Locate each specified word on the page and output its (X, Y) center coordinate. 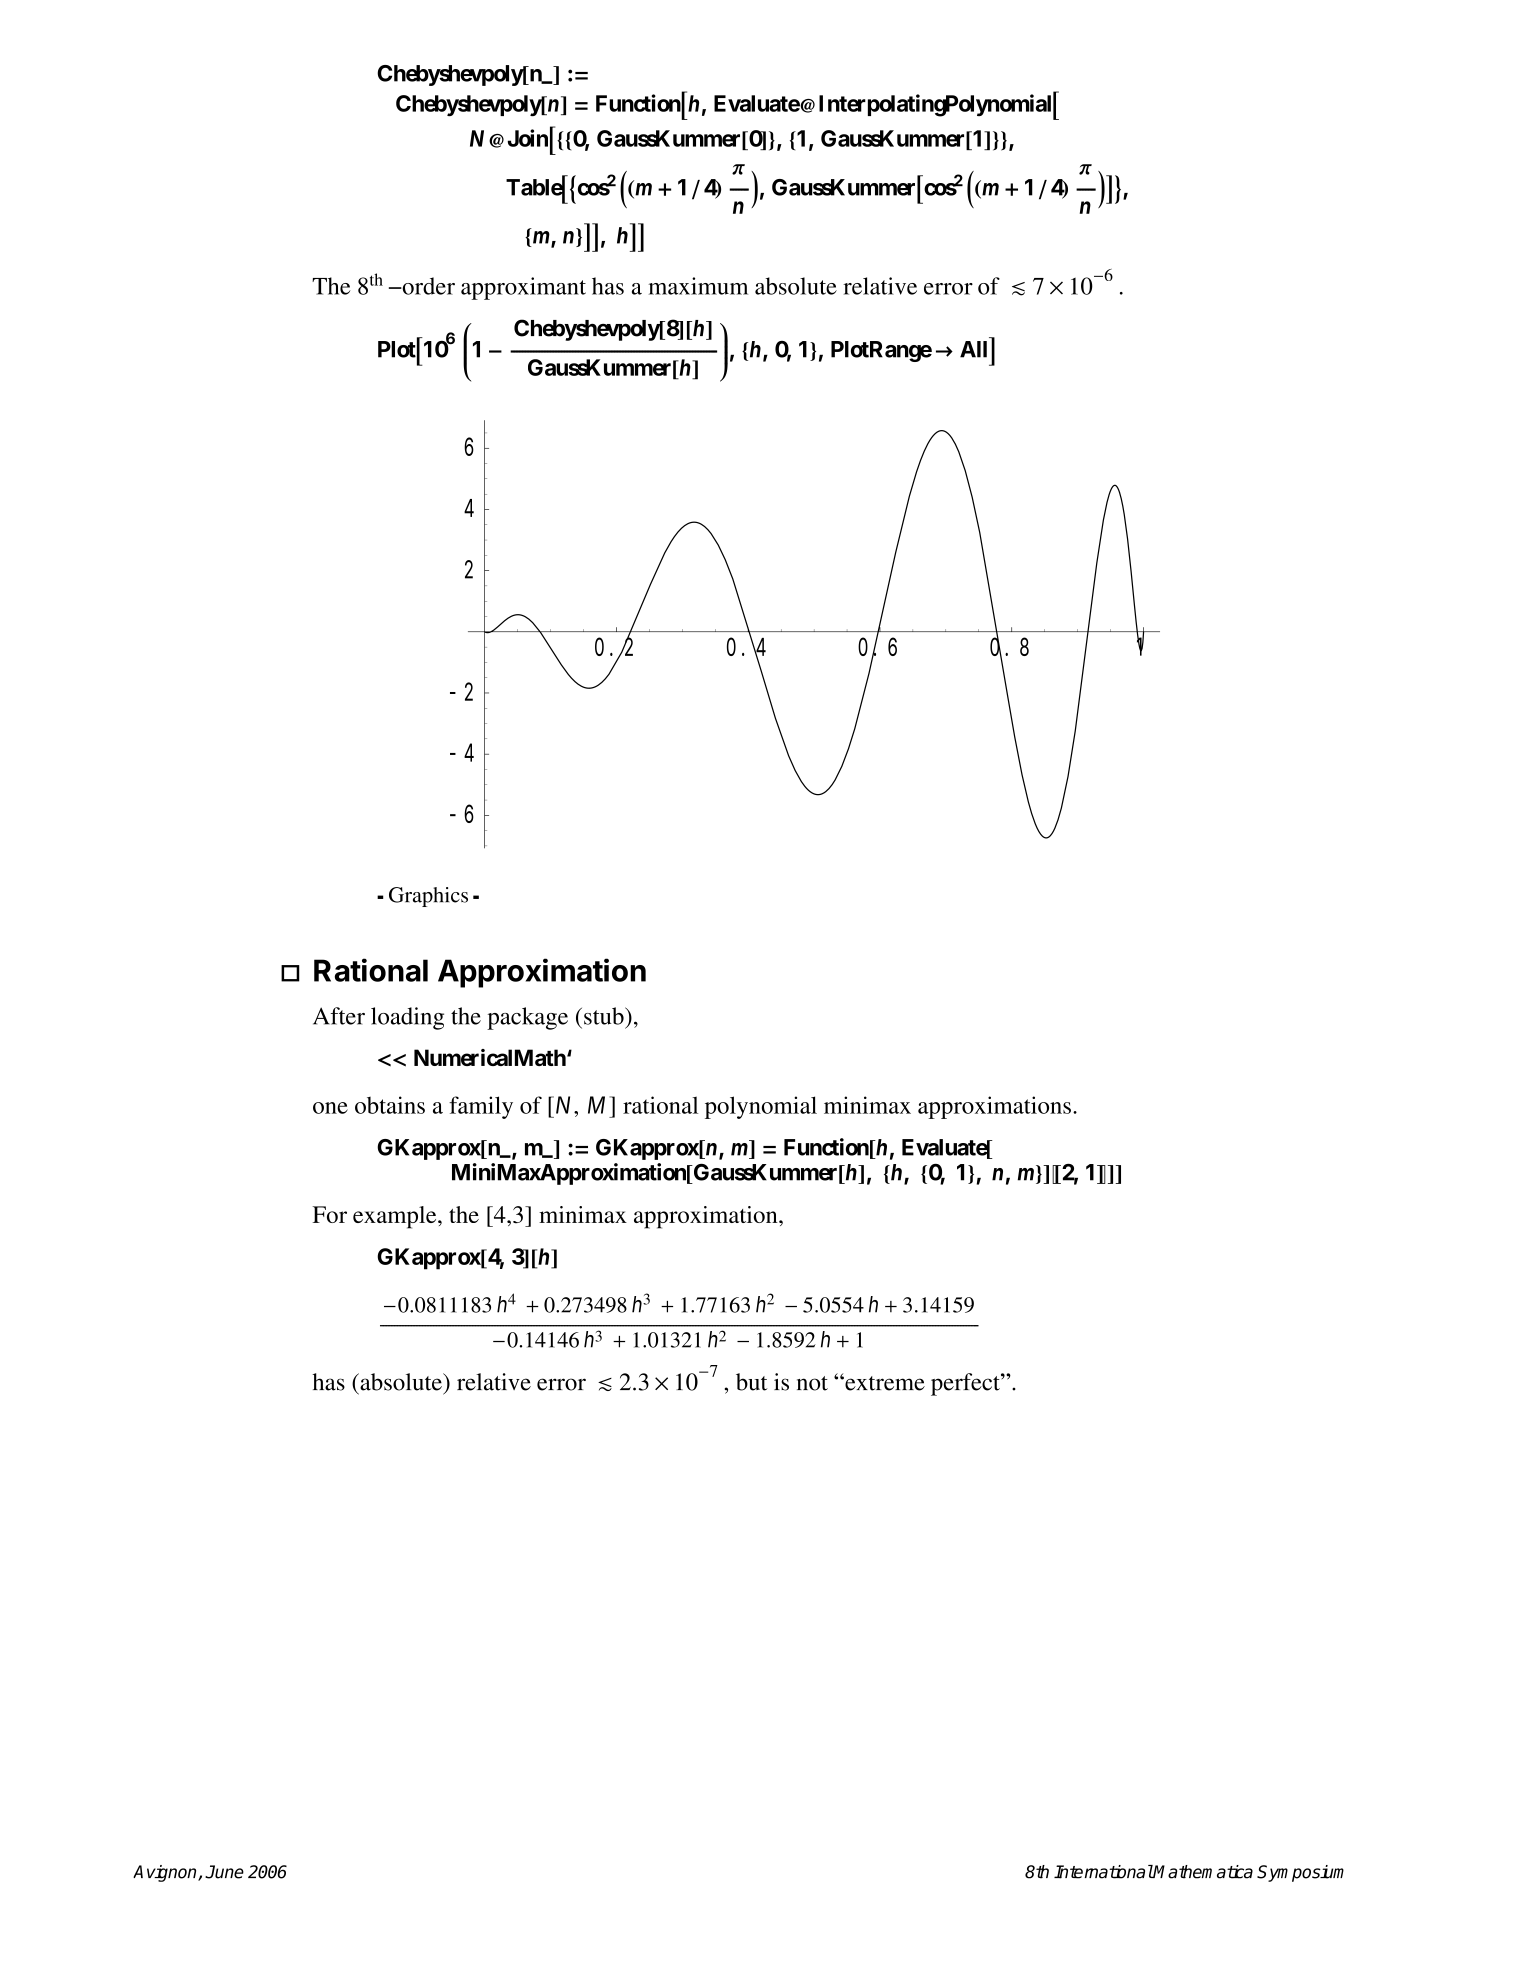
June (224, 1872)
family (481, 1107)
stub (605, 1016)
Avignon (166, 1873)
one (330, 1108)
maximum (698, 286)
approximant (523, 288)
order (427, 286)
